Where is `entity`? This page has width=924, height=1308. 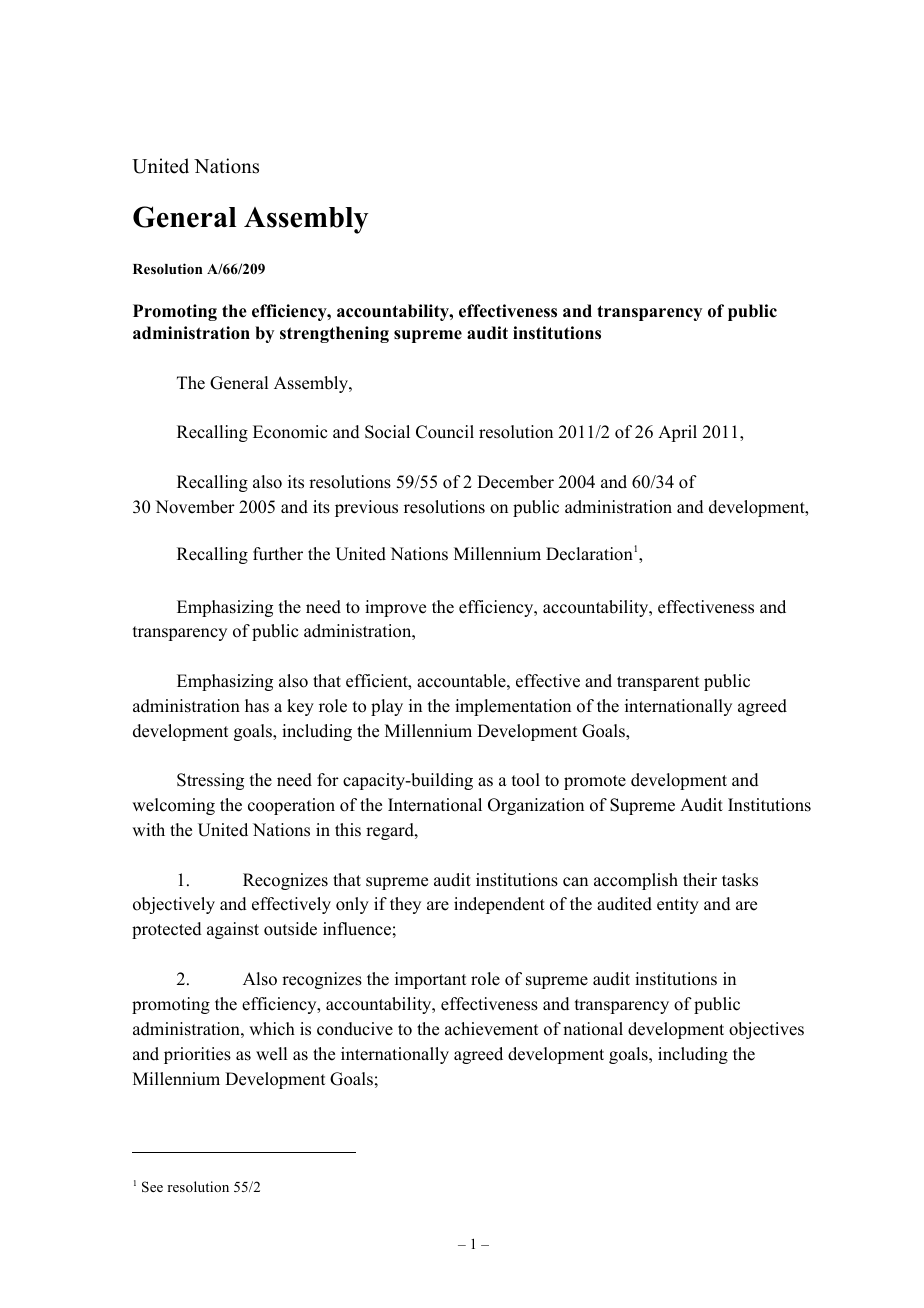
entity is located at coordinates (678, 905).
